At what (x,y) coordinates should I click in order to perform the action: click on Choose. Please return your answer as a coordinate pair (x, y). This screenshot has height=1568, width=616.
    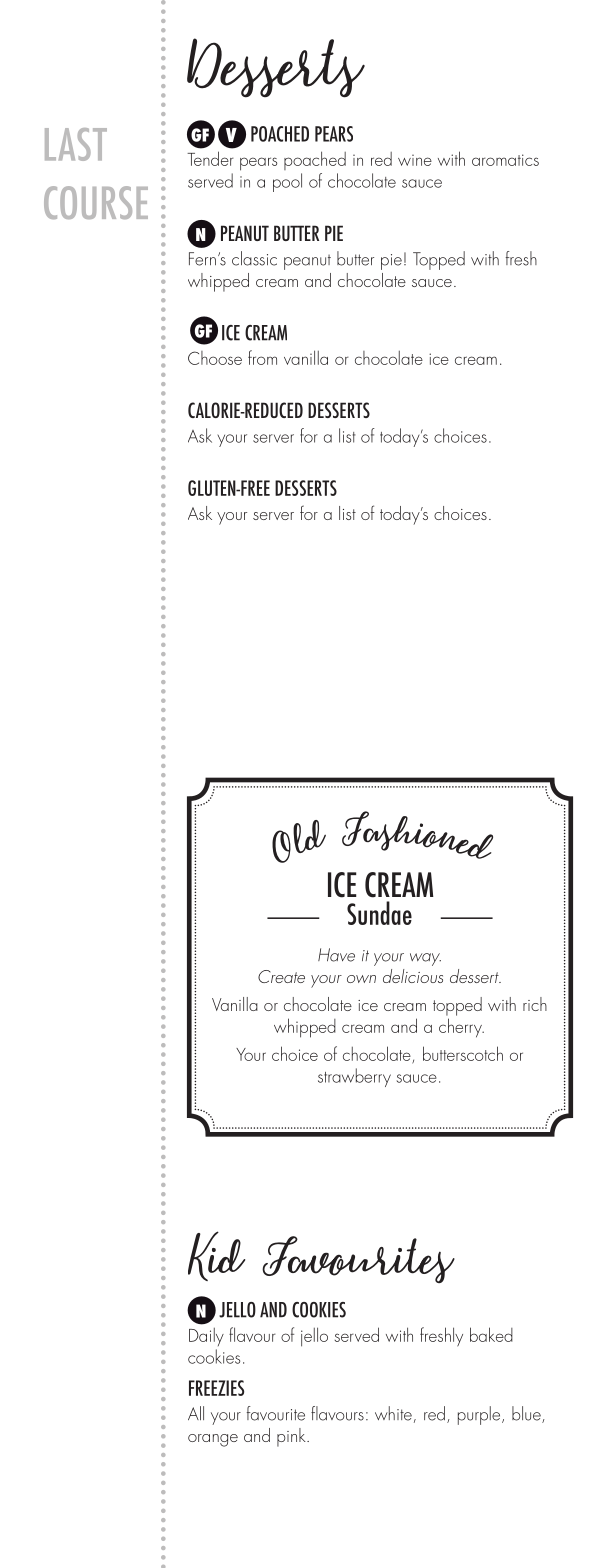
    Looking at the image, I should click on (215, 358).
